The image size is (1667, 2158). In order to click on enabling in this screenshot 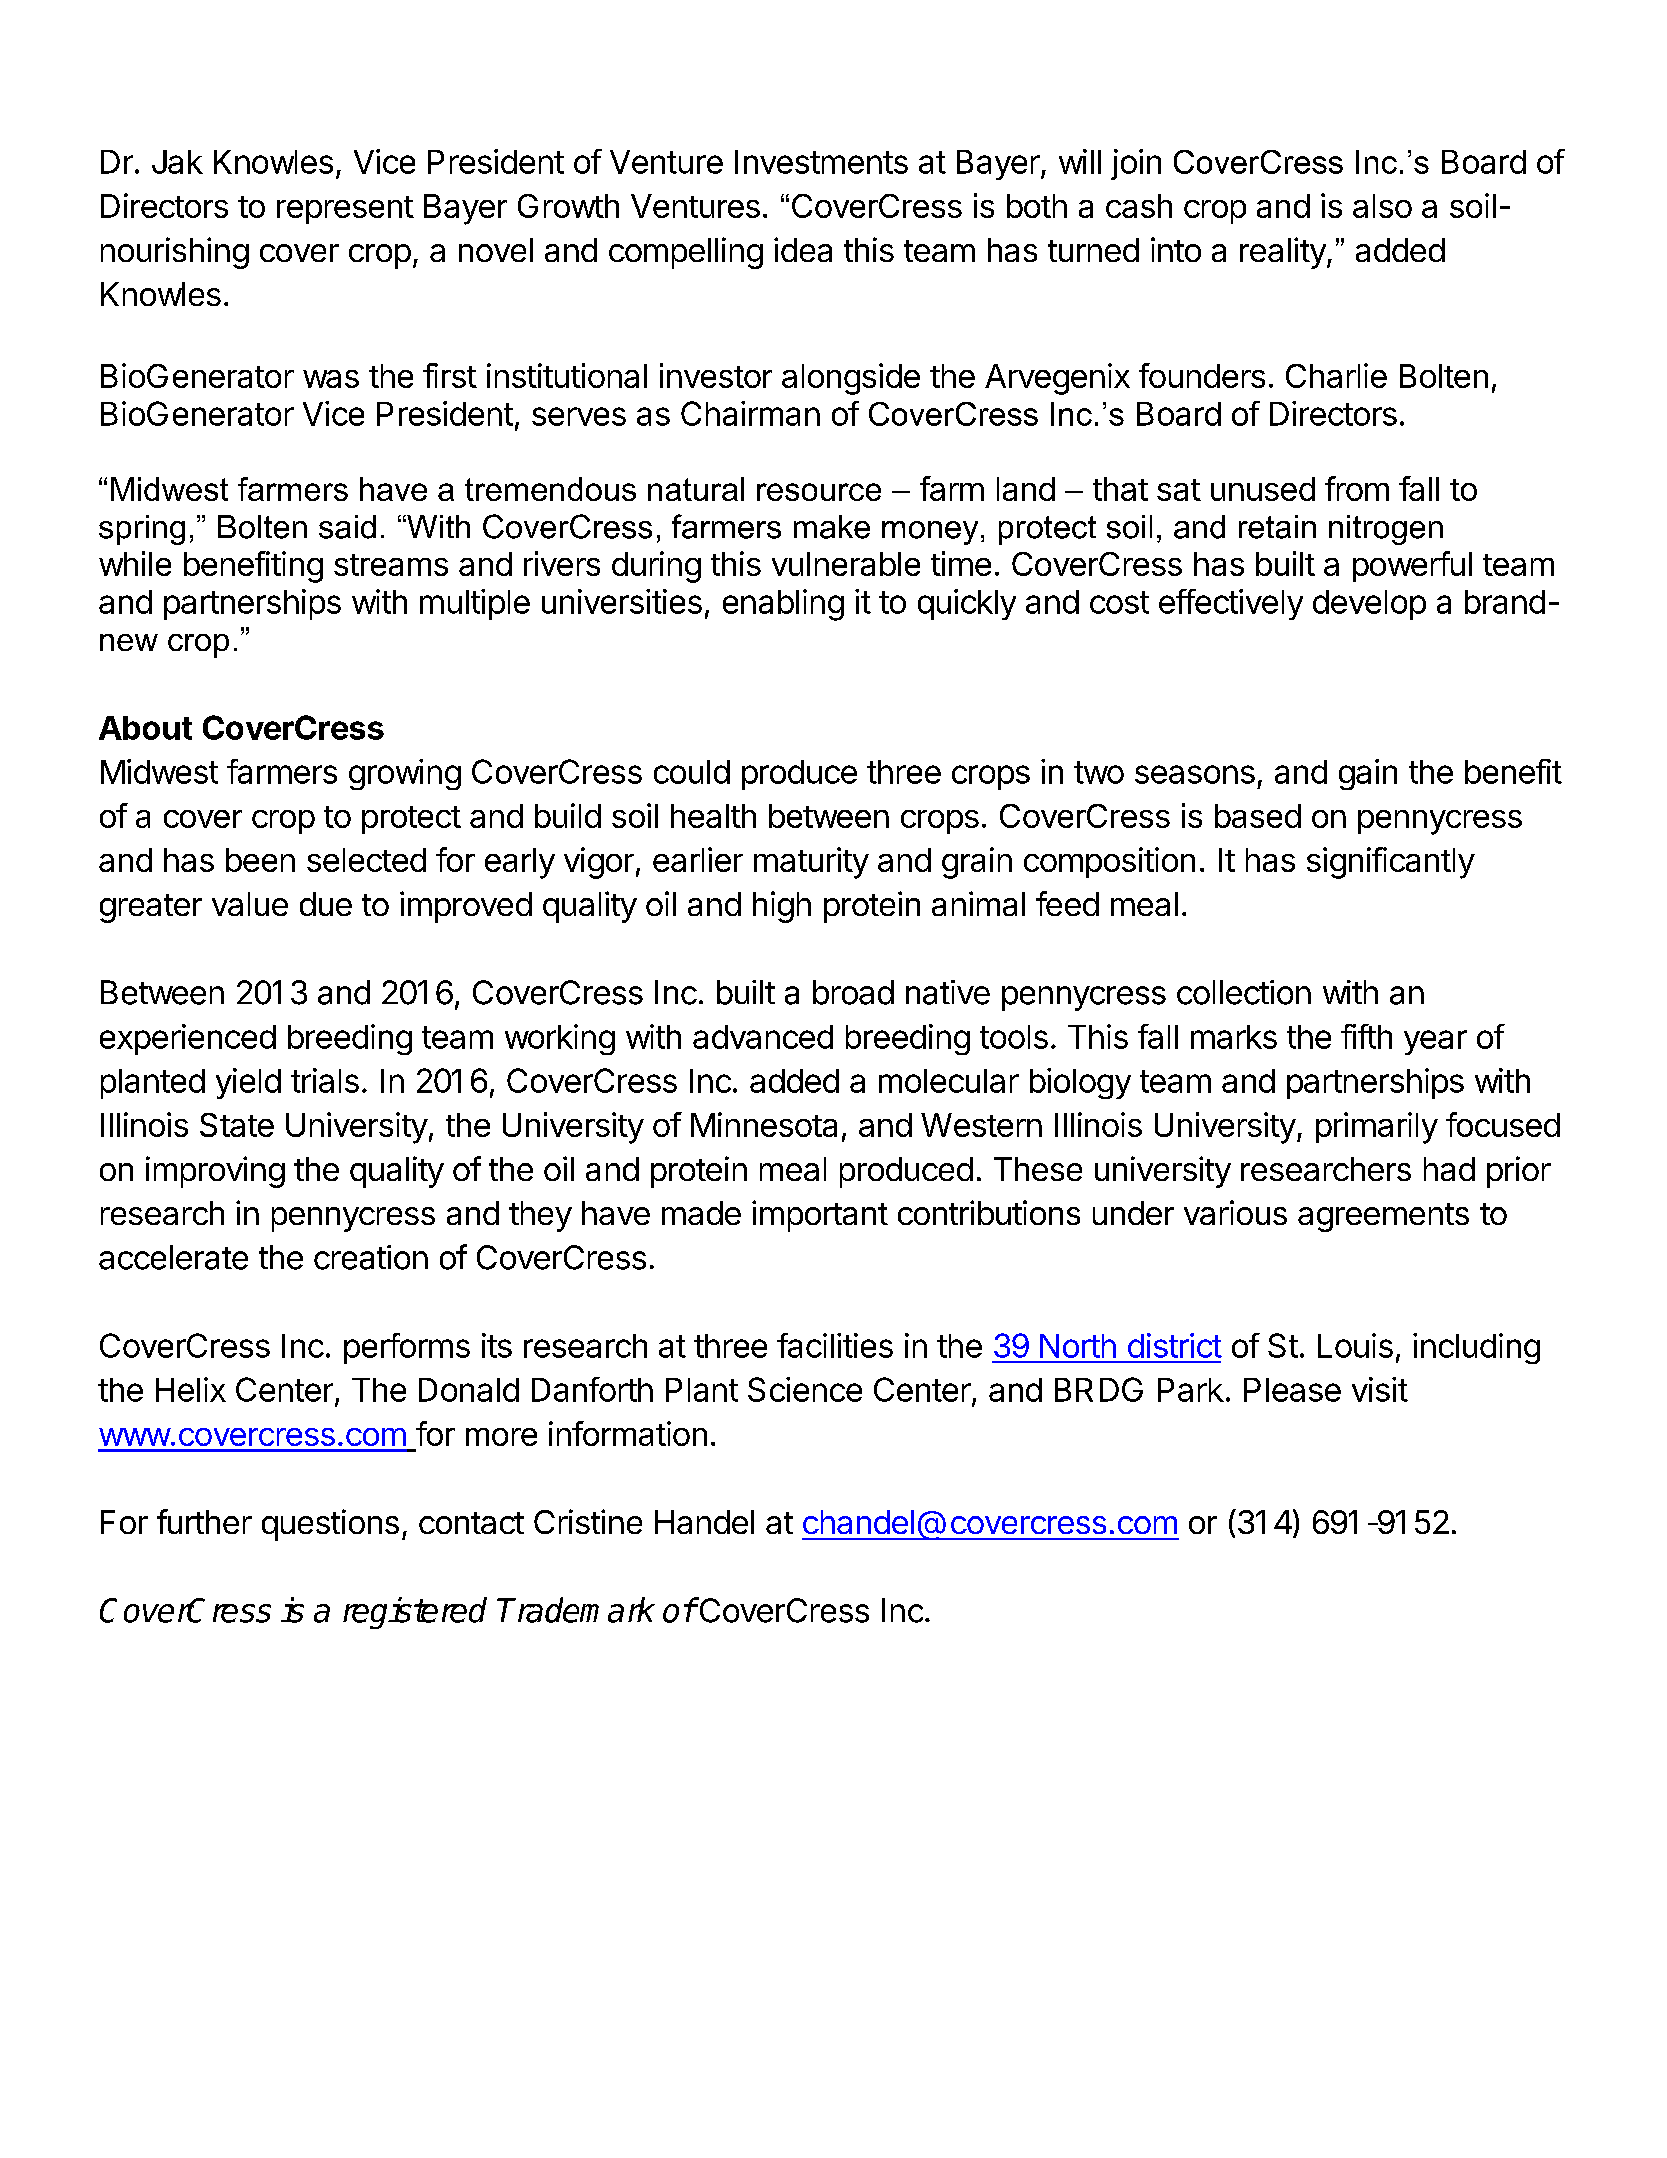, I will do `click(783, 605)`.
